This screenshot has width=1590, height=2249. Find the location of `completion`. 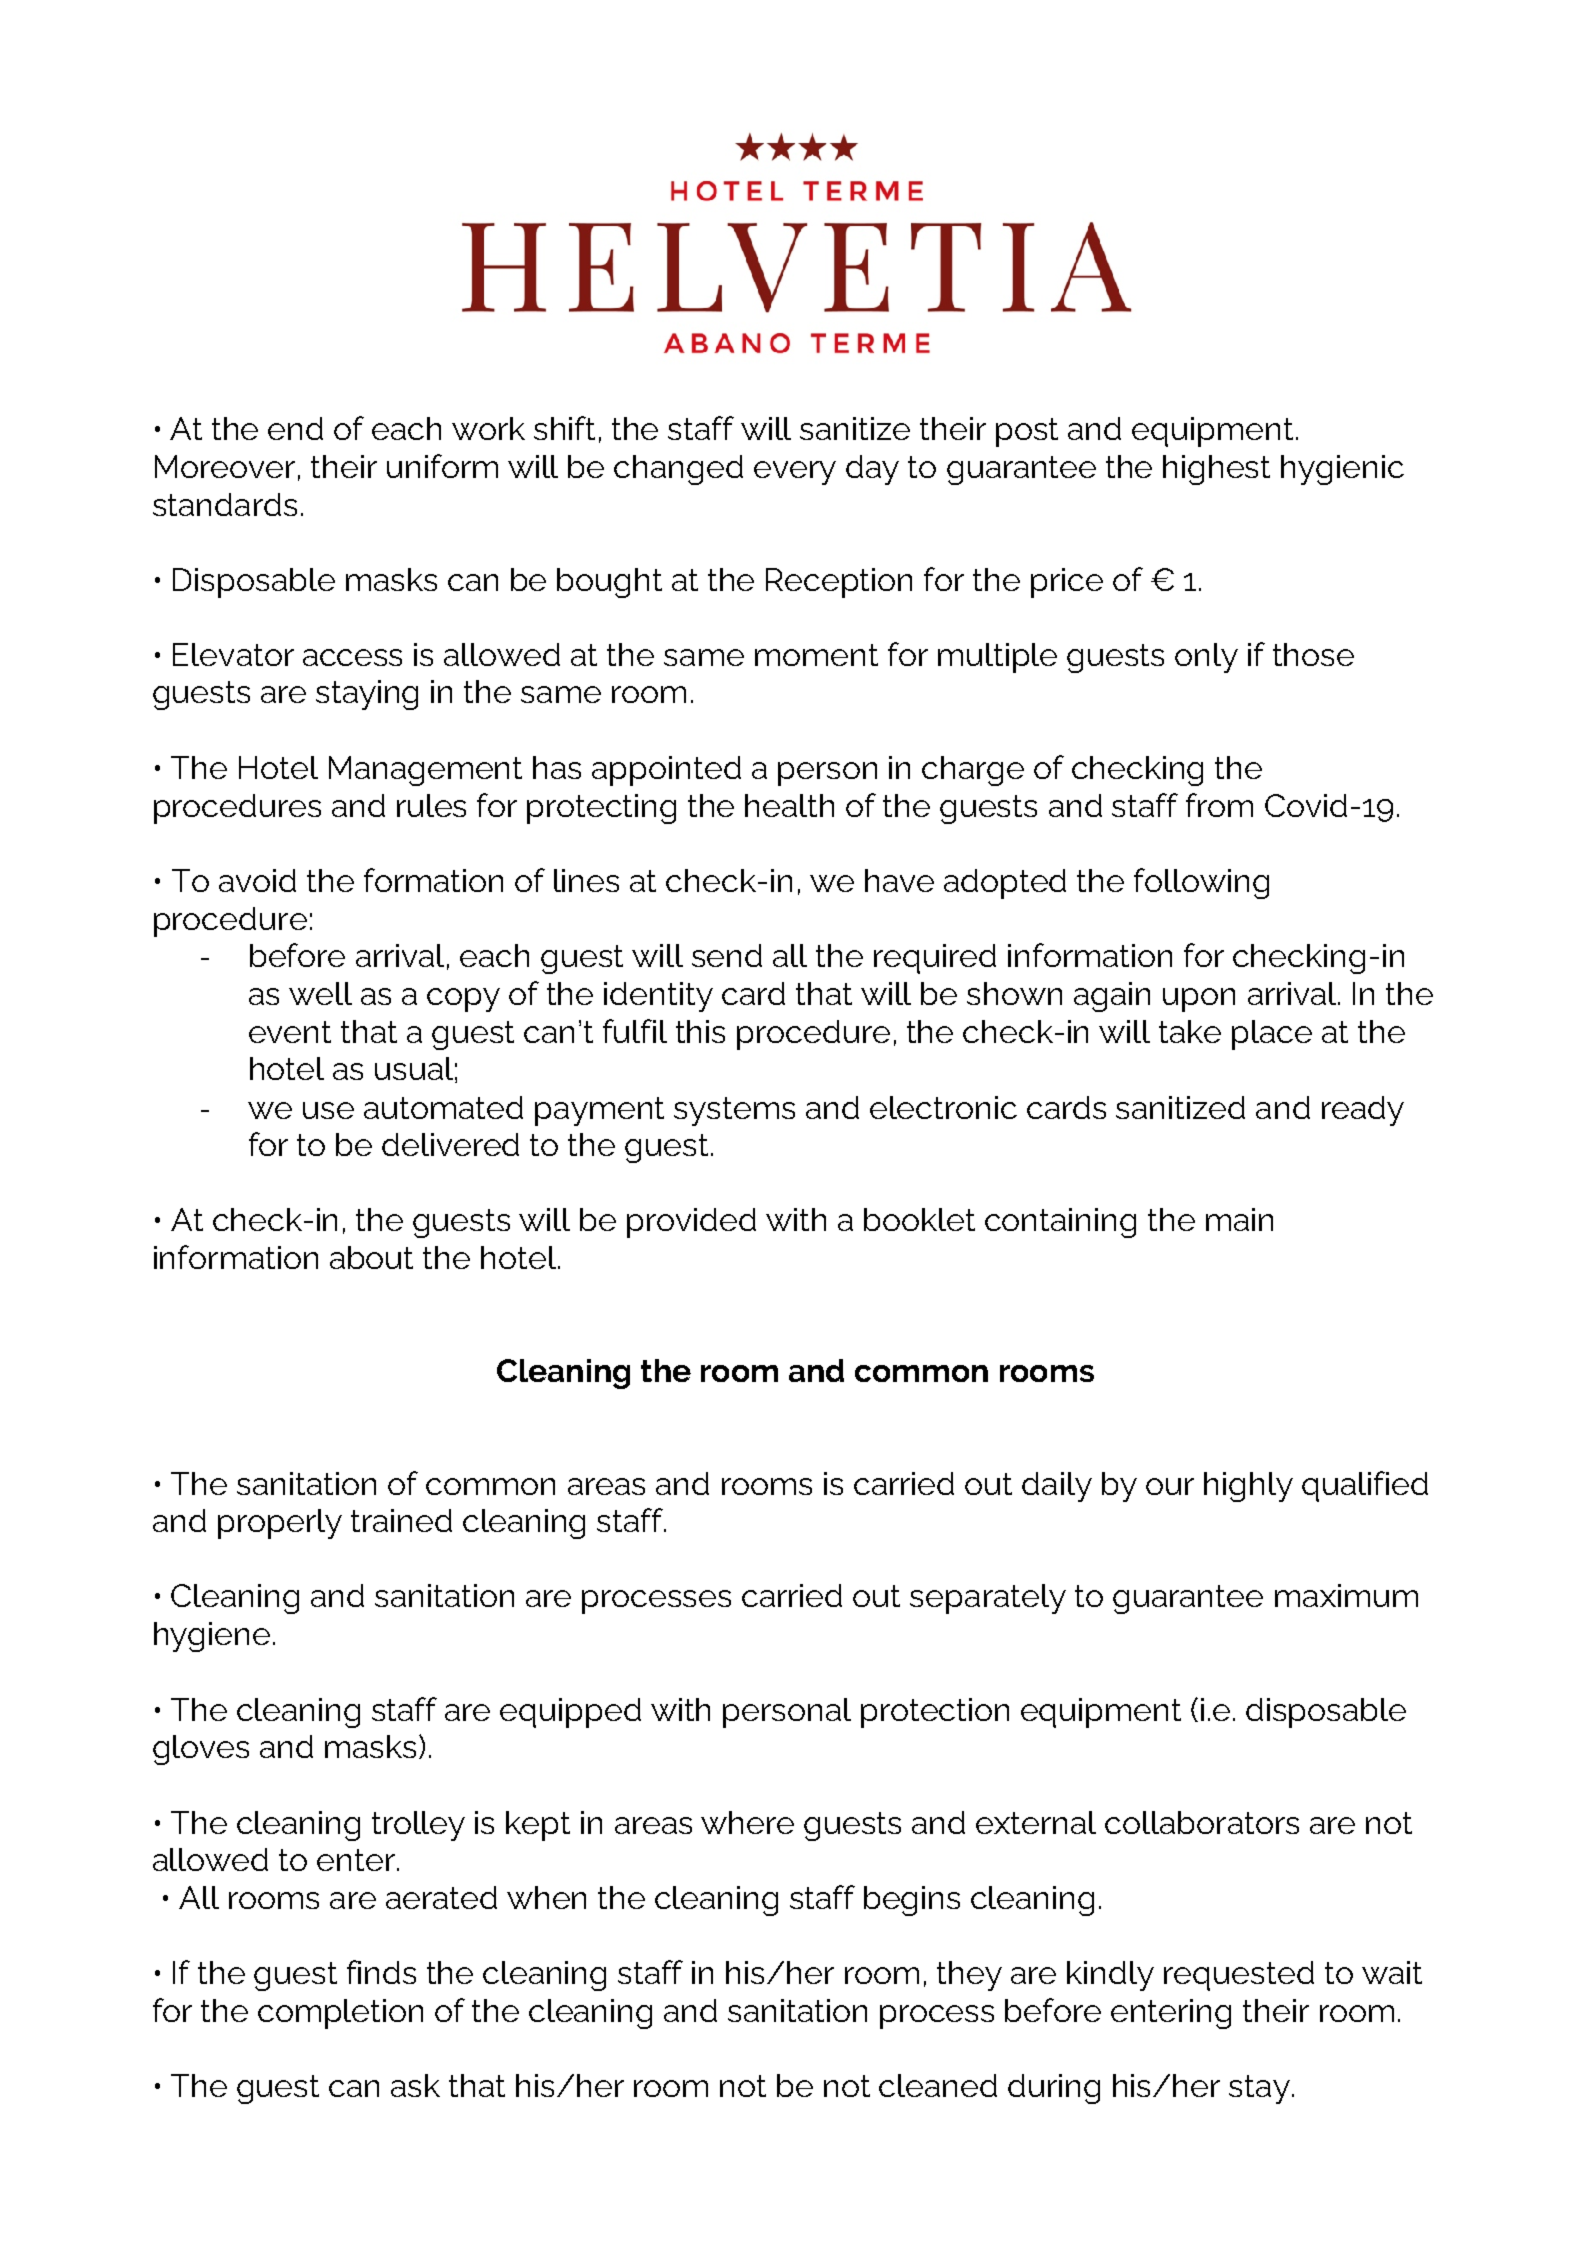

completion is located at coordinates (340, 2014).
